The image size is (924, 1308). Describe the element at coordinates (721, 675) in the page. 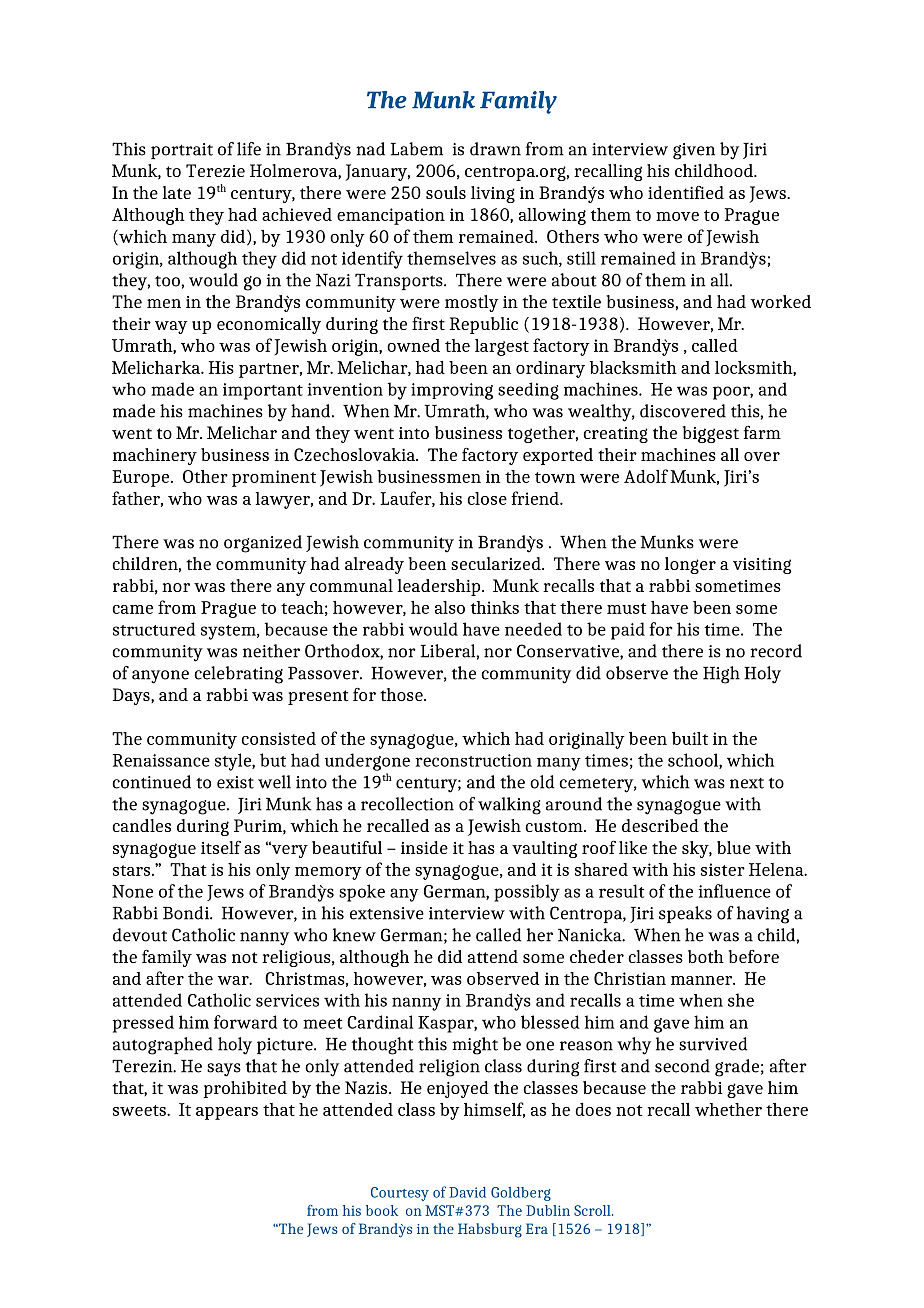

I see `High` at that location.
